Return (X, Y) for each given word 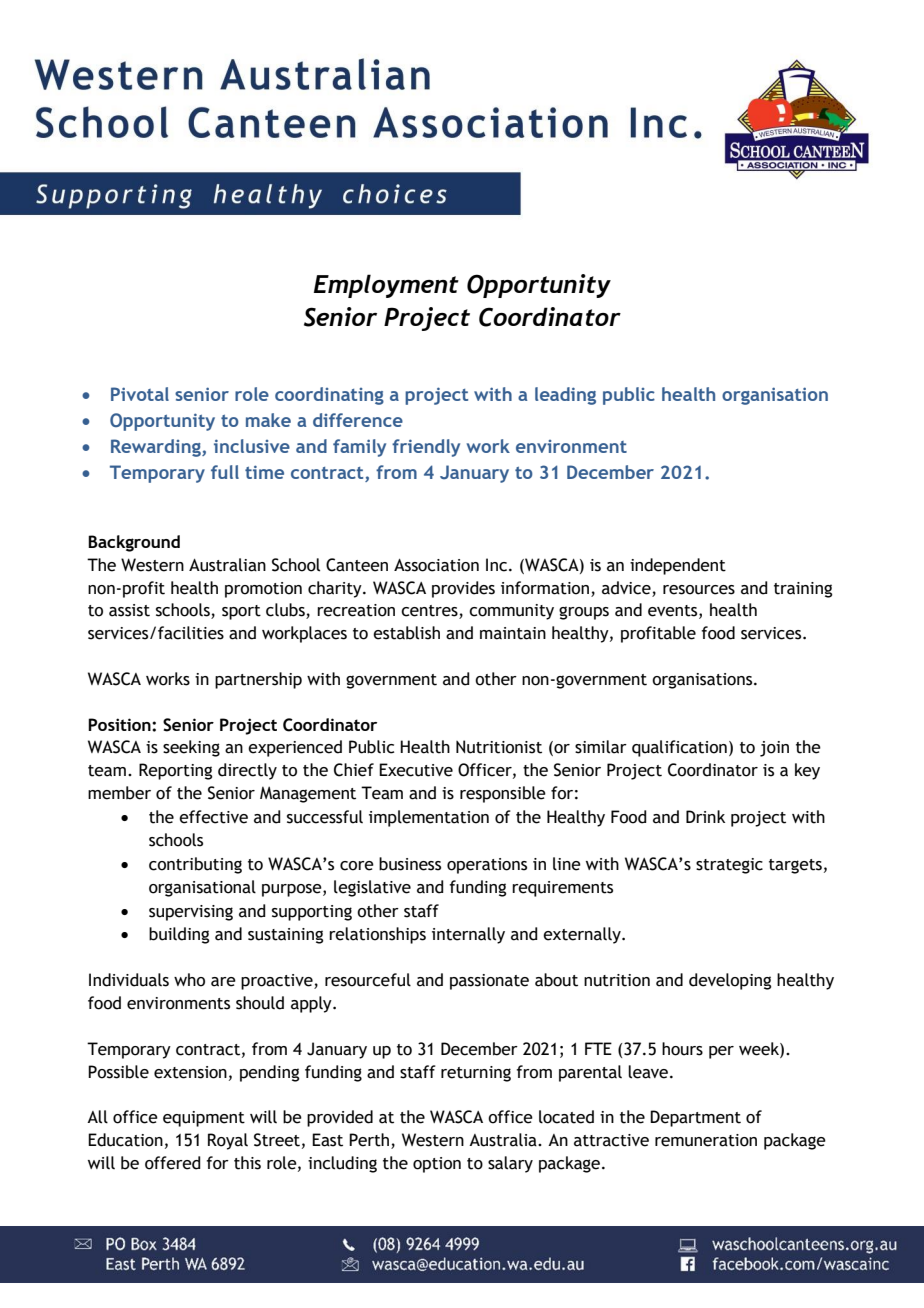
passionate (489, 982)
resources (699, 590)
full (225, 472)
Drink (705, 816)
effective (213, 817)
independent (678, 566)
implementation (429, 818)
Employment (386, 286)
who (189, 980)
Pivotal (140, 394)
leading (565, 396)
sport (241, 612)
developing (730, 981)
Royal (228, 1141)
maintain (513, 633)
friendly (426, 448)
